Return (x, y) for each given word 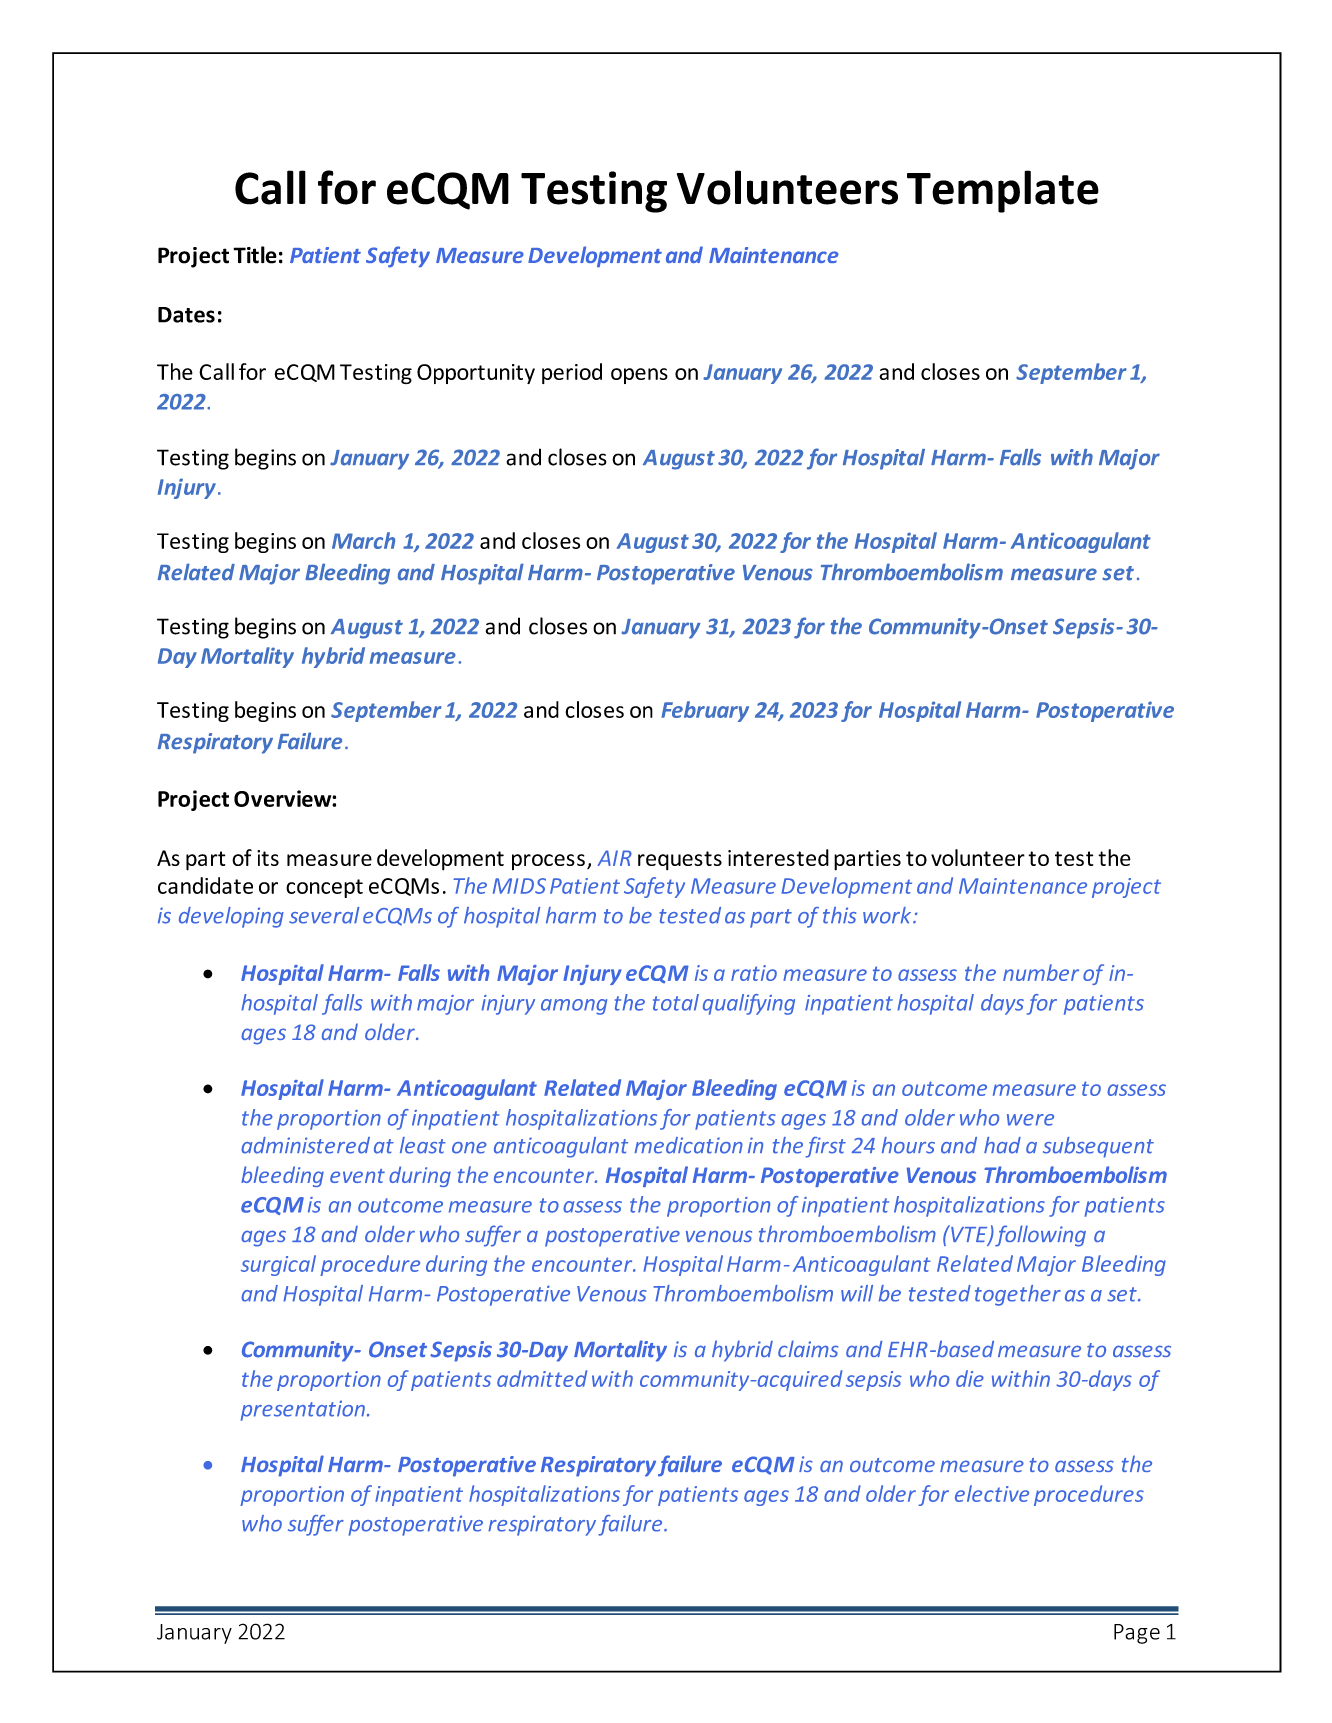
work (888, 915)
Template (1003, 191)
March (363, 540)
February (705, 711)
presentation (303, 1410)
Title (255, 255)
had (1002, 1145)
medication (689, 1145)
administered (305, 1145)
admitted (542, 1378)
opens (639, 376)
